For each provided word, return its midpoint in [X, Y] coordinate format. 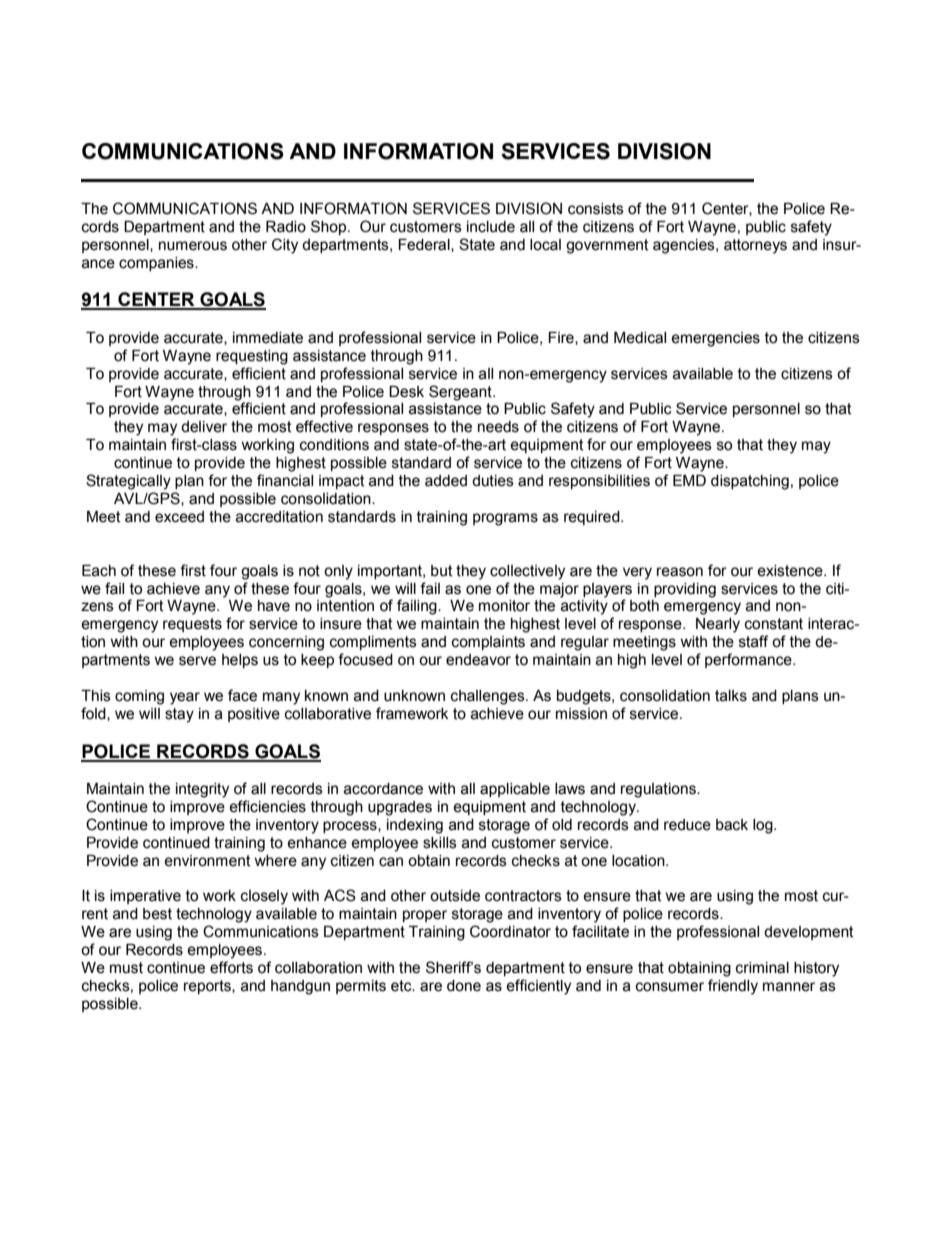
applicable [515, 790]
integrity [202, 790]
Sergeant [461, 393]
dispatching [750, 482]
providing [685, 590]
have [274, 606]
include [491, 227]
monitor [504, 606]
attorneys [755, 246]
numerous [193, 246]
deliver [204, 427]
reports [208, 987]
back [732, 825]
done [464, 986]
